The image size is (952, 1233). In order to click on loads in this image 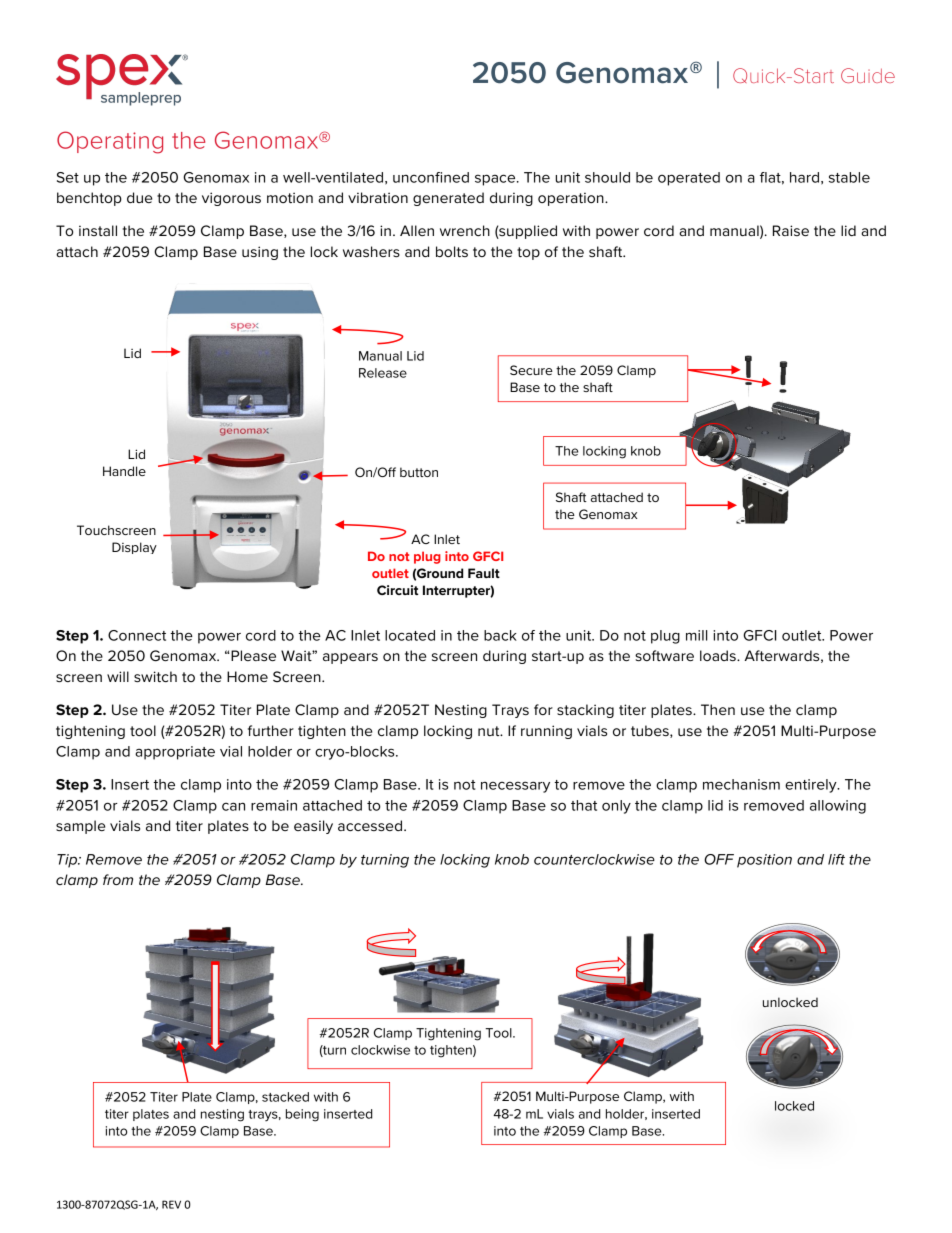, I will do `click(719, 655)`.
